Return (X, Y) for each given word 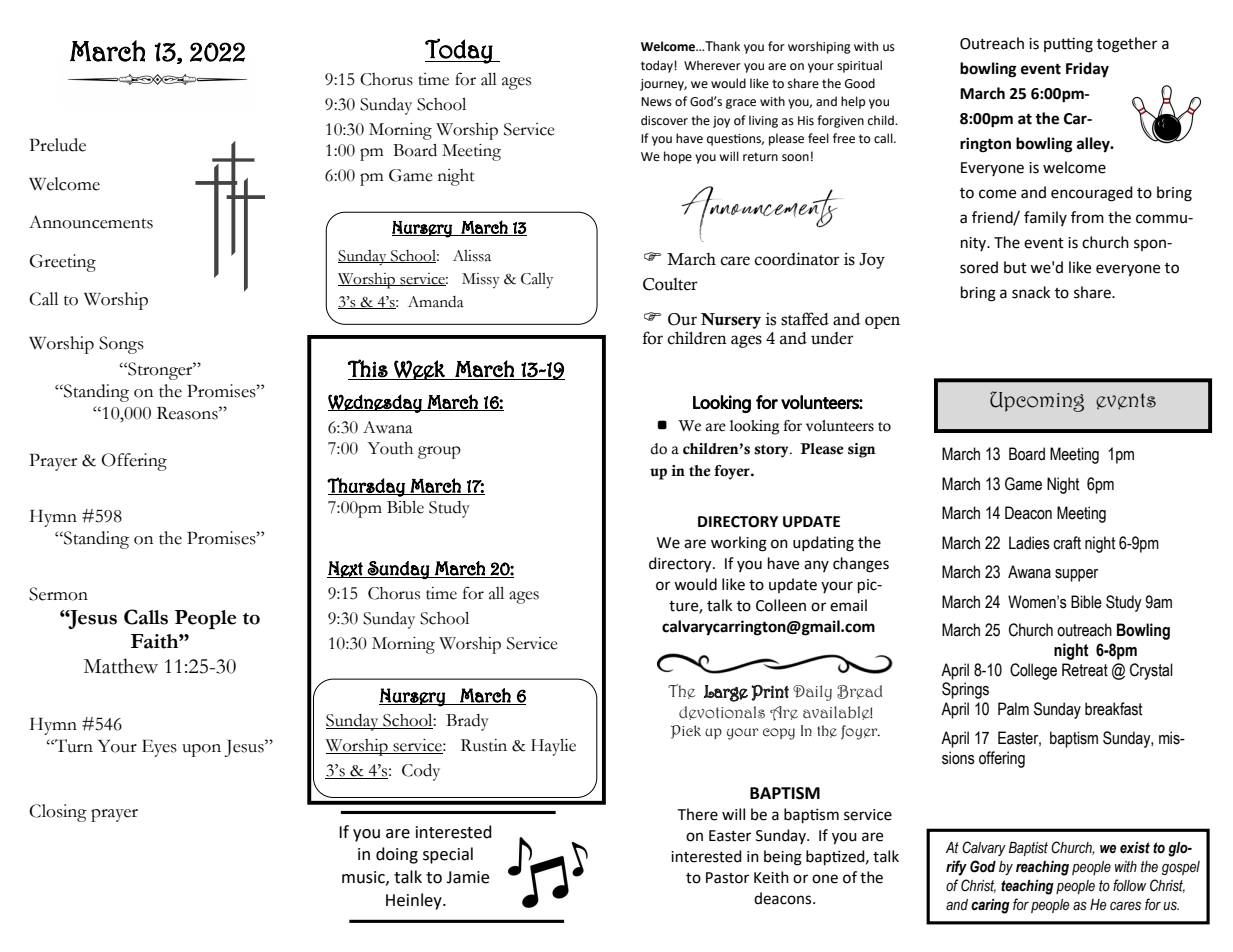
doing (397, 855)
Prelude (58, 145)
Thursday (367, 487)
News (656, 102)
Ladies (1029, 543)
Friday (1087, 70)
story (772, 451)
